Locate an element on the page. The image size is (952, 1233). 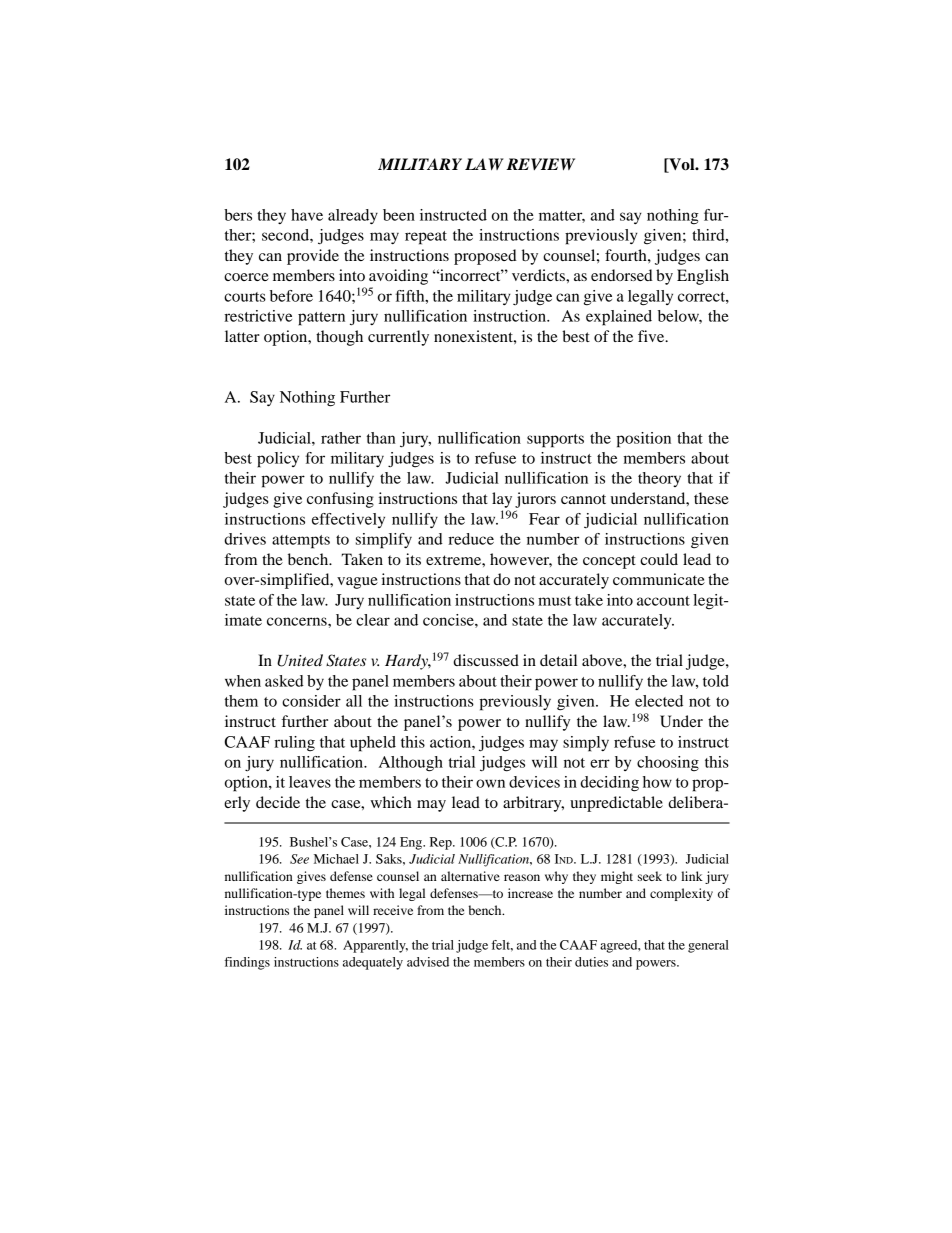
fourth is located at coordinates (627, 255).
